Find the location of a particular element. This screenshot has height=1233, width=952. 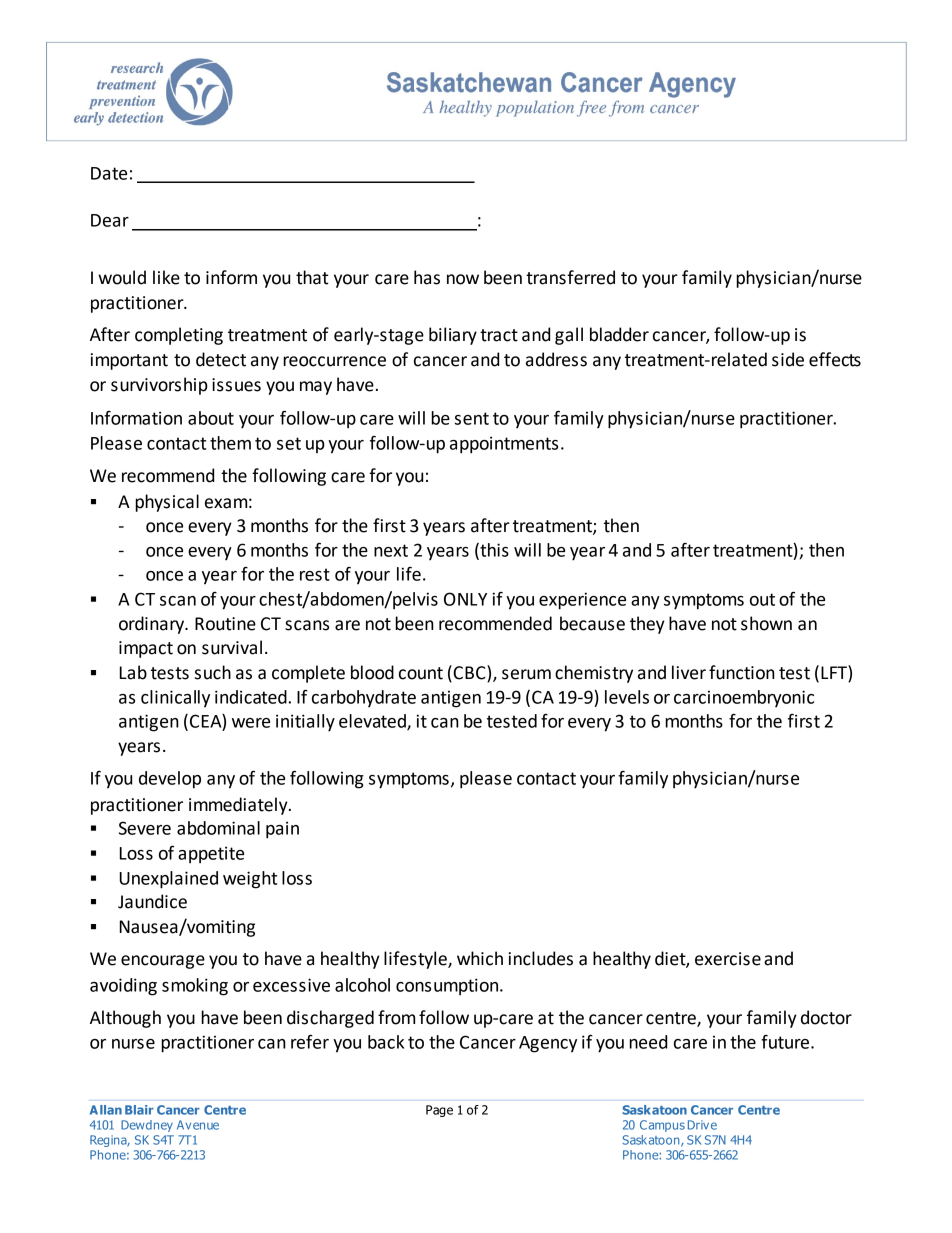

elevated is located at coordinates (373, 722).
